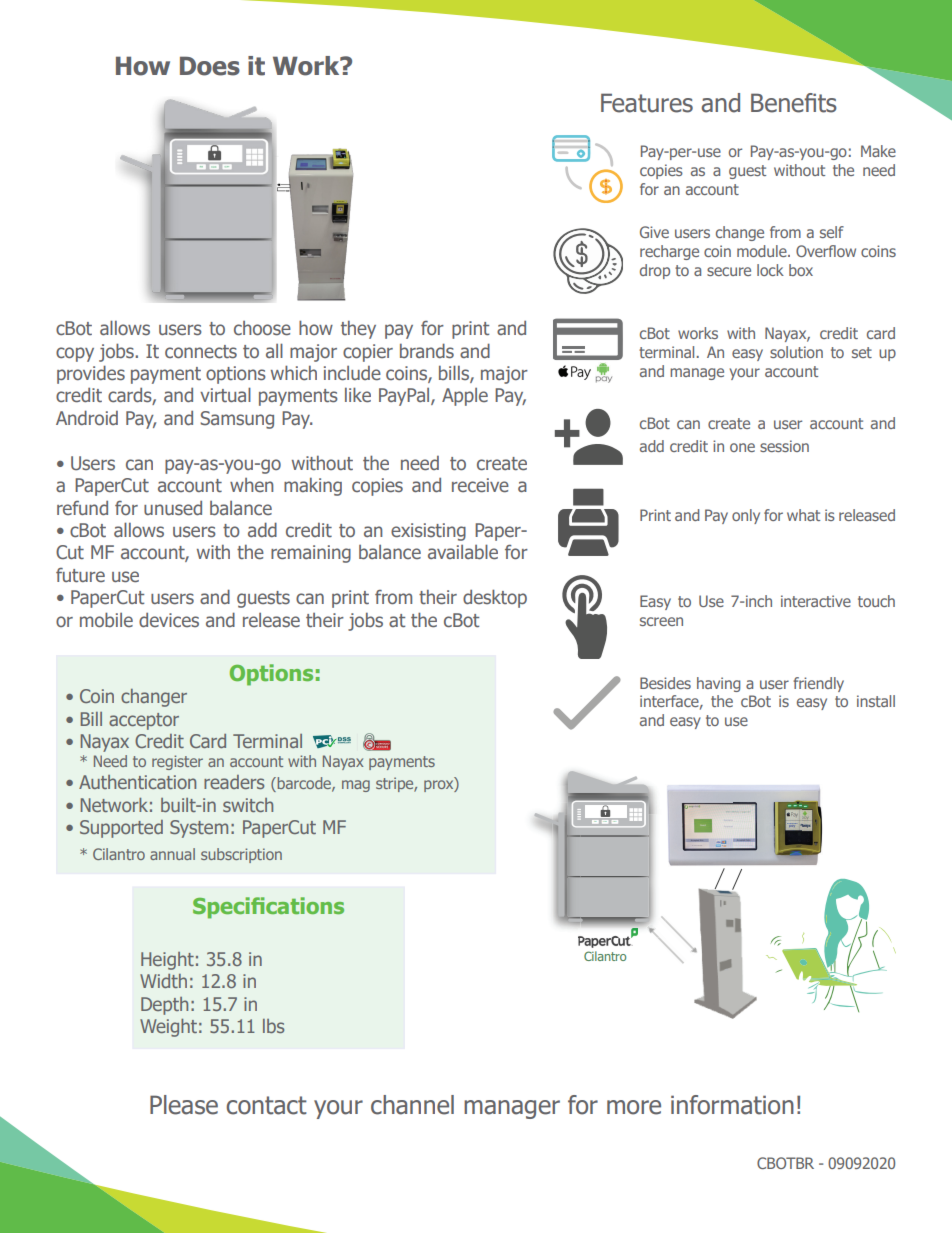 The height and width of the image is (1233, 952). Describe the element at coordinates (210, 66) in the image. I see `Does` at that location.
